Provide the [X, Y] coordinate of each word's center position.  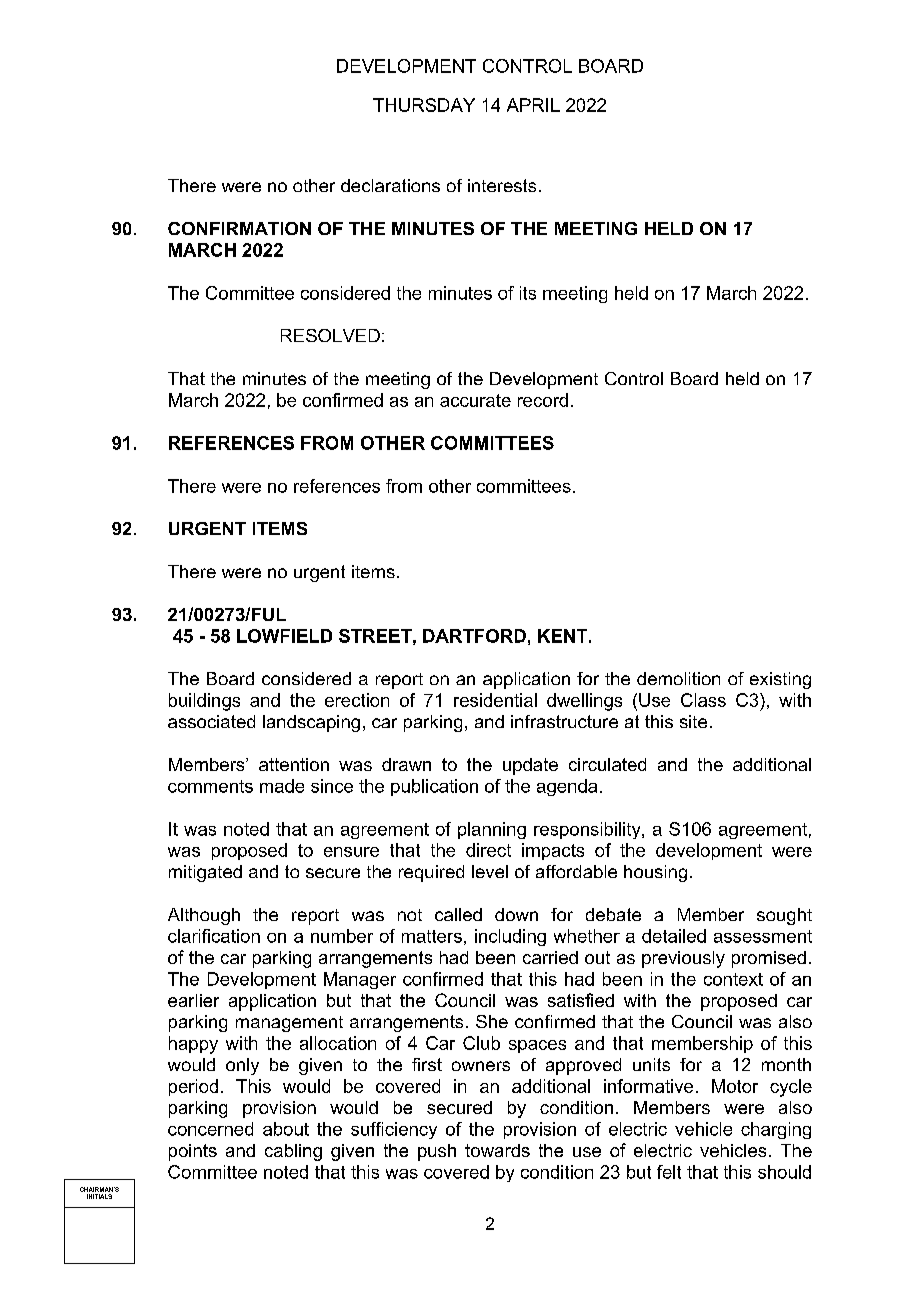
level [490, 871]
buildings [204, 702]
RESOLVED [330, 335]
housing [655, 873]
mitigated [205, 873]
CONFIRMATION [239, 228]
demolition [678, 678]
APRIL [533, 105]
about [286, 1129]
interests [502, 185]
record [543, 400]
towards [497, 1150]
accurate [475, 400]
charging [776, 1130]
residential [495, 700]
